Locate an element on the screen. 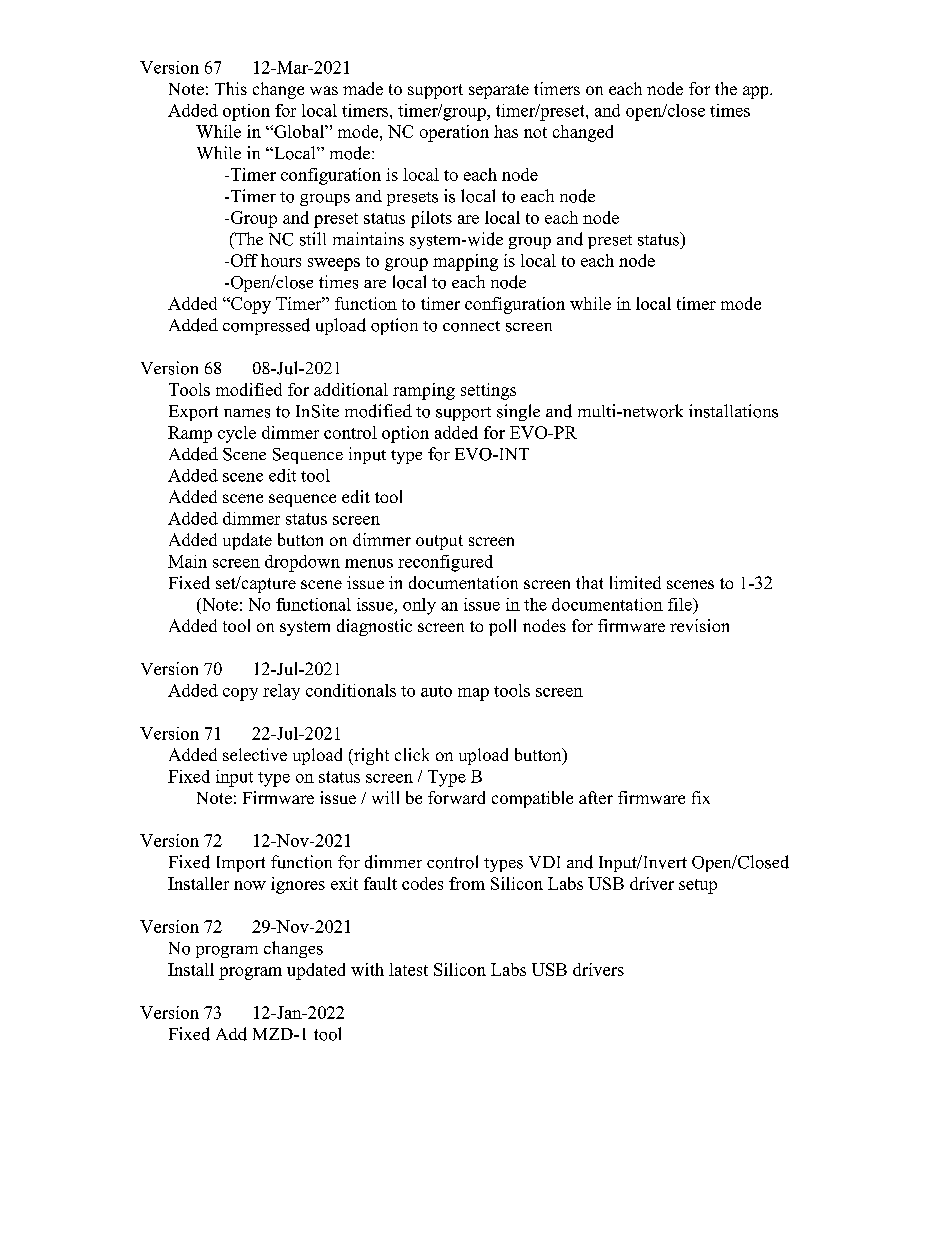 Image resolution: width=952 pixels, height=1233 pixels. setup is located at coordinates (698, 886).
